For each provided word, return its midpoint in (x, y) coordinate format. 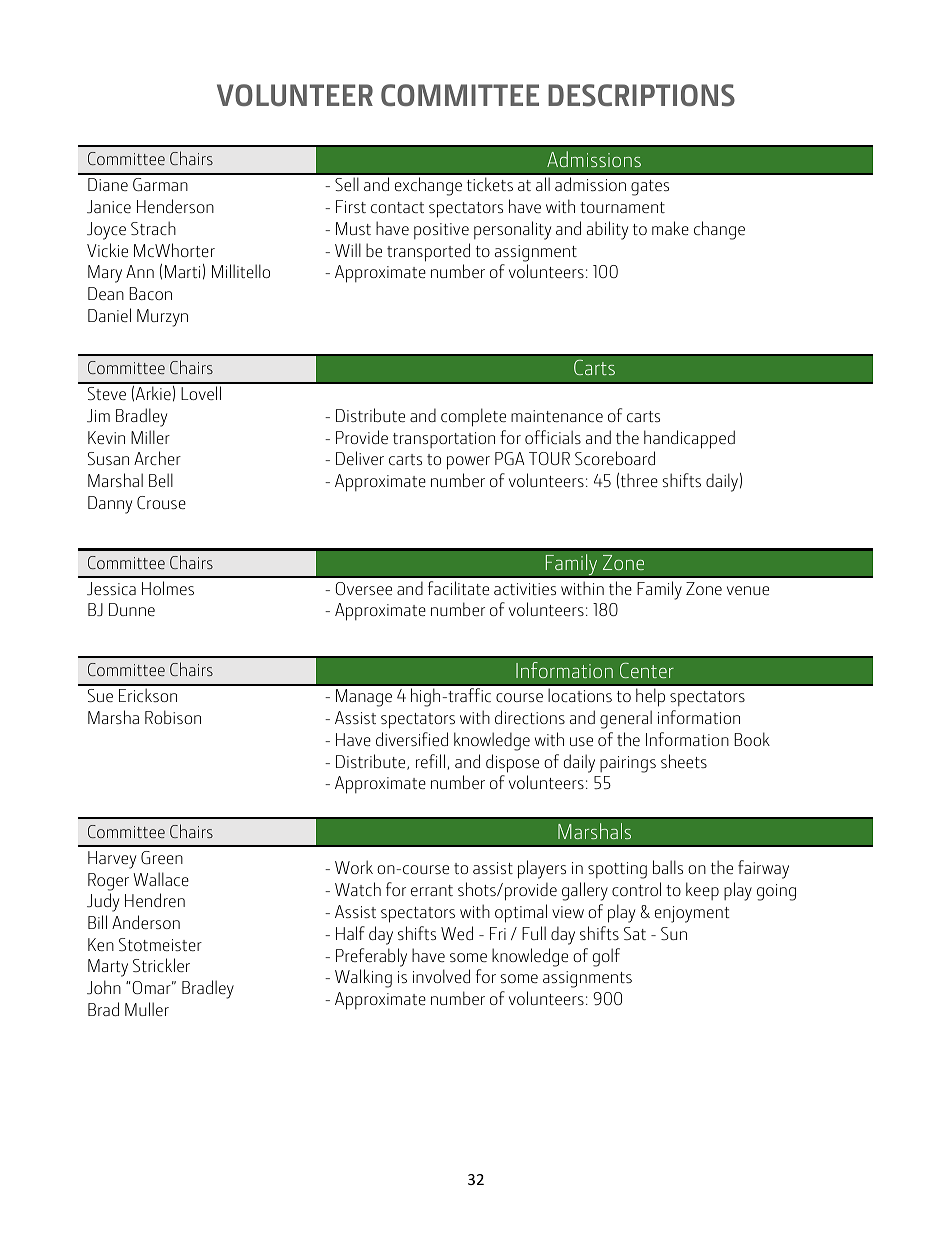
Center (647, 670)
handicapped (689, 439)
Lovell (201, 393)
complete (473, 417)
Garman (160, 184)
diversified (412, 739)
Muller (147, 1009)
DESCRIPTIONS (641, 95)
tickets (490, 184)
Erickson (148, 695)
